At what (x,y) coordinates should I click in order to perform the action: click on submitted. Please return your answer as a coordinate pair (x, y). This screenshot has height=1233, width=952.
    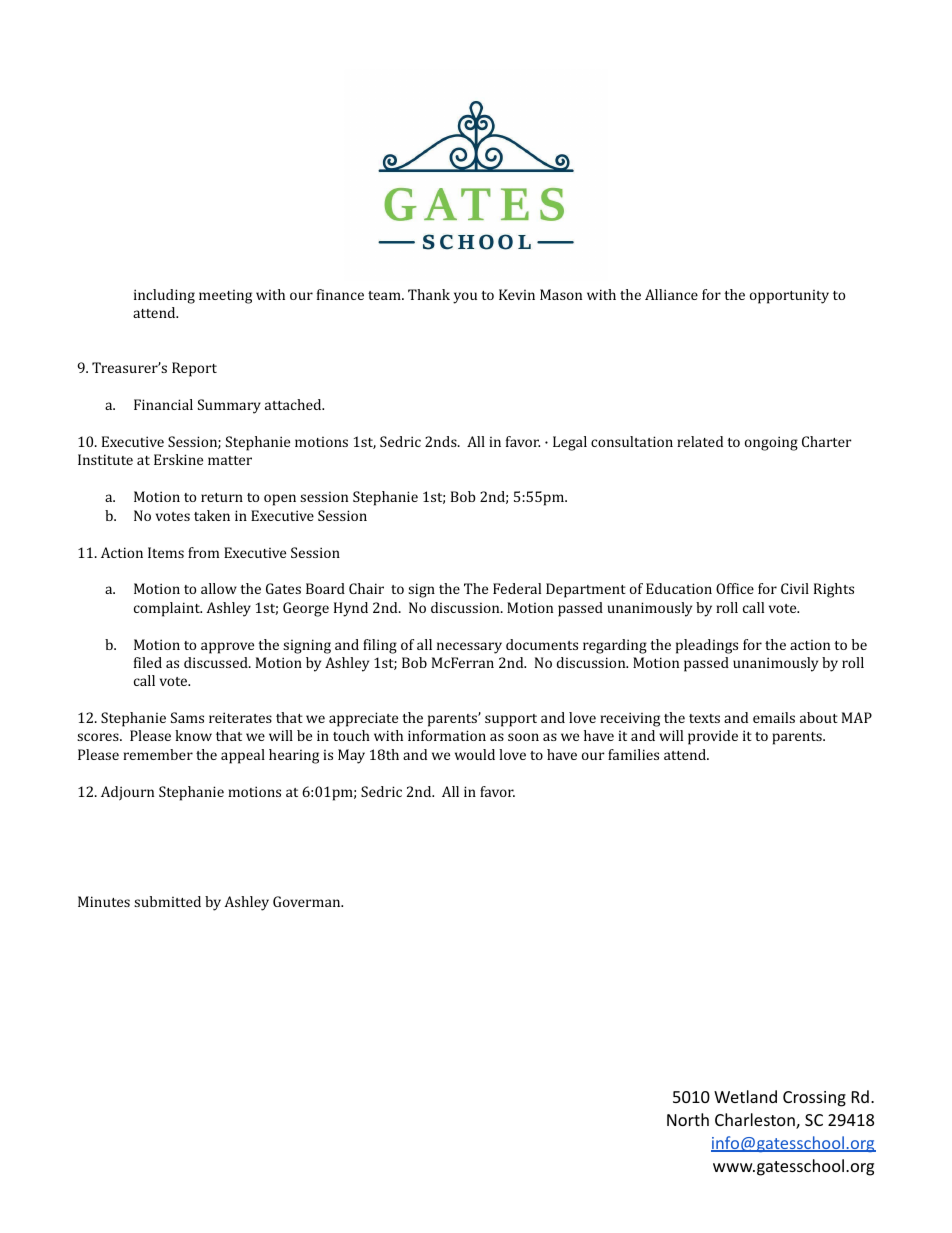
    Looking at the image, I should click on (167, 901).
